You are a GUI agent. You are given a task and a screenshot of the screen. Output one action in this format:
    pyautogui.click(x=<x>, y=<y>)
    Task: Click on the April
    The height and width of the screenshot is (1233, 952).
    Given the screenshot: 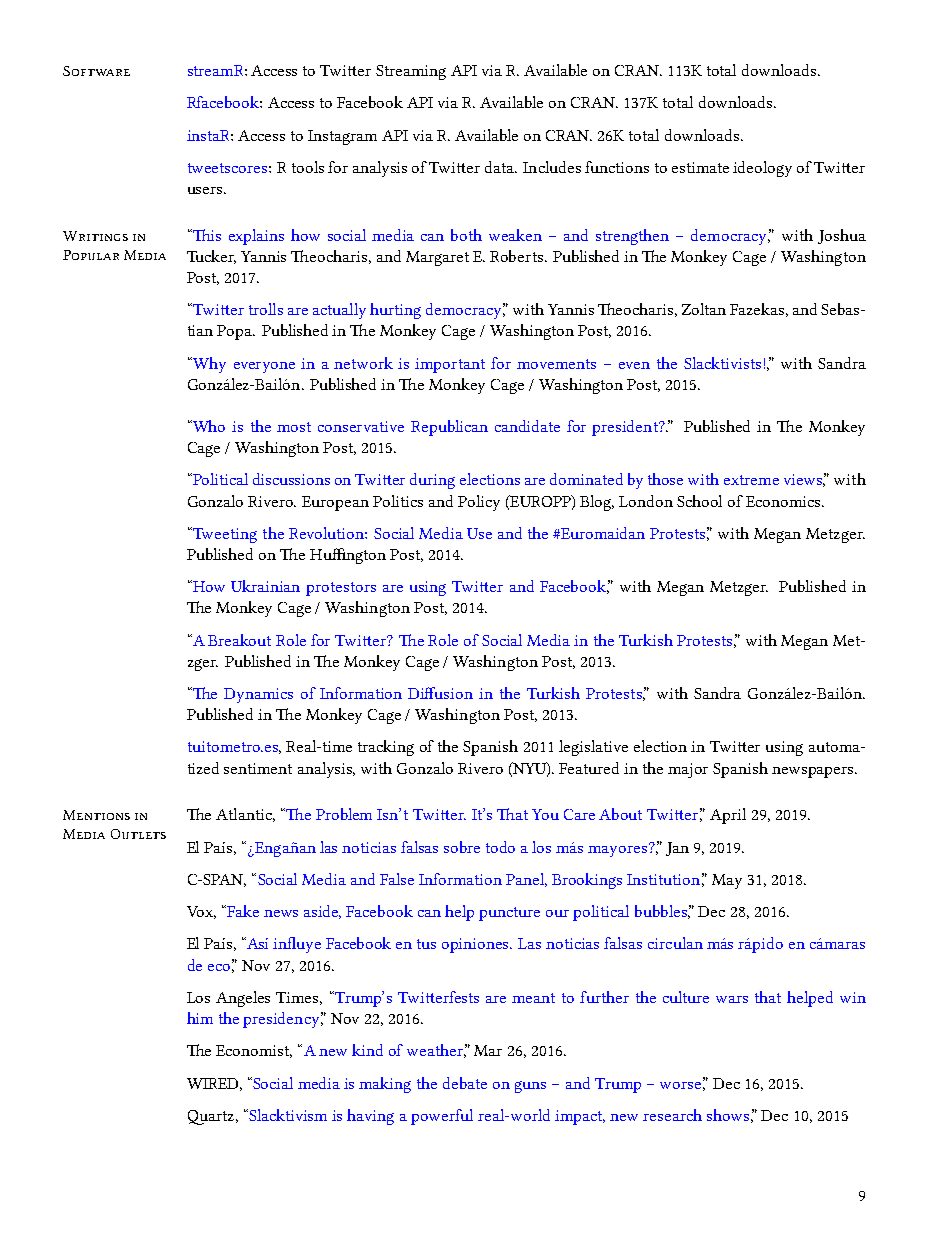 What is the action you would take?
    pyautogui.click(x=728, y=816)
